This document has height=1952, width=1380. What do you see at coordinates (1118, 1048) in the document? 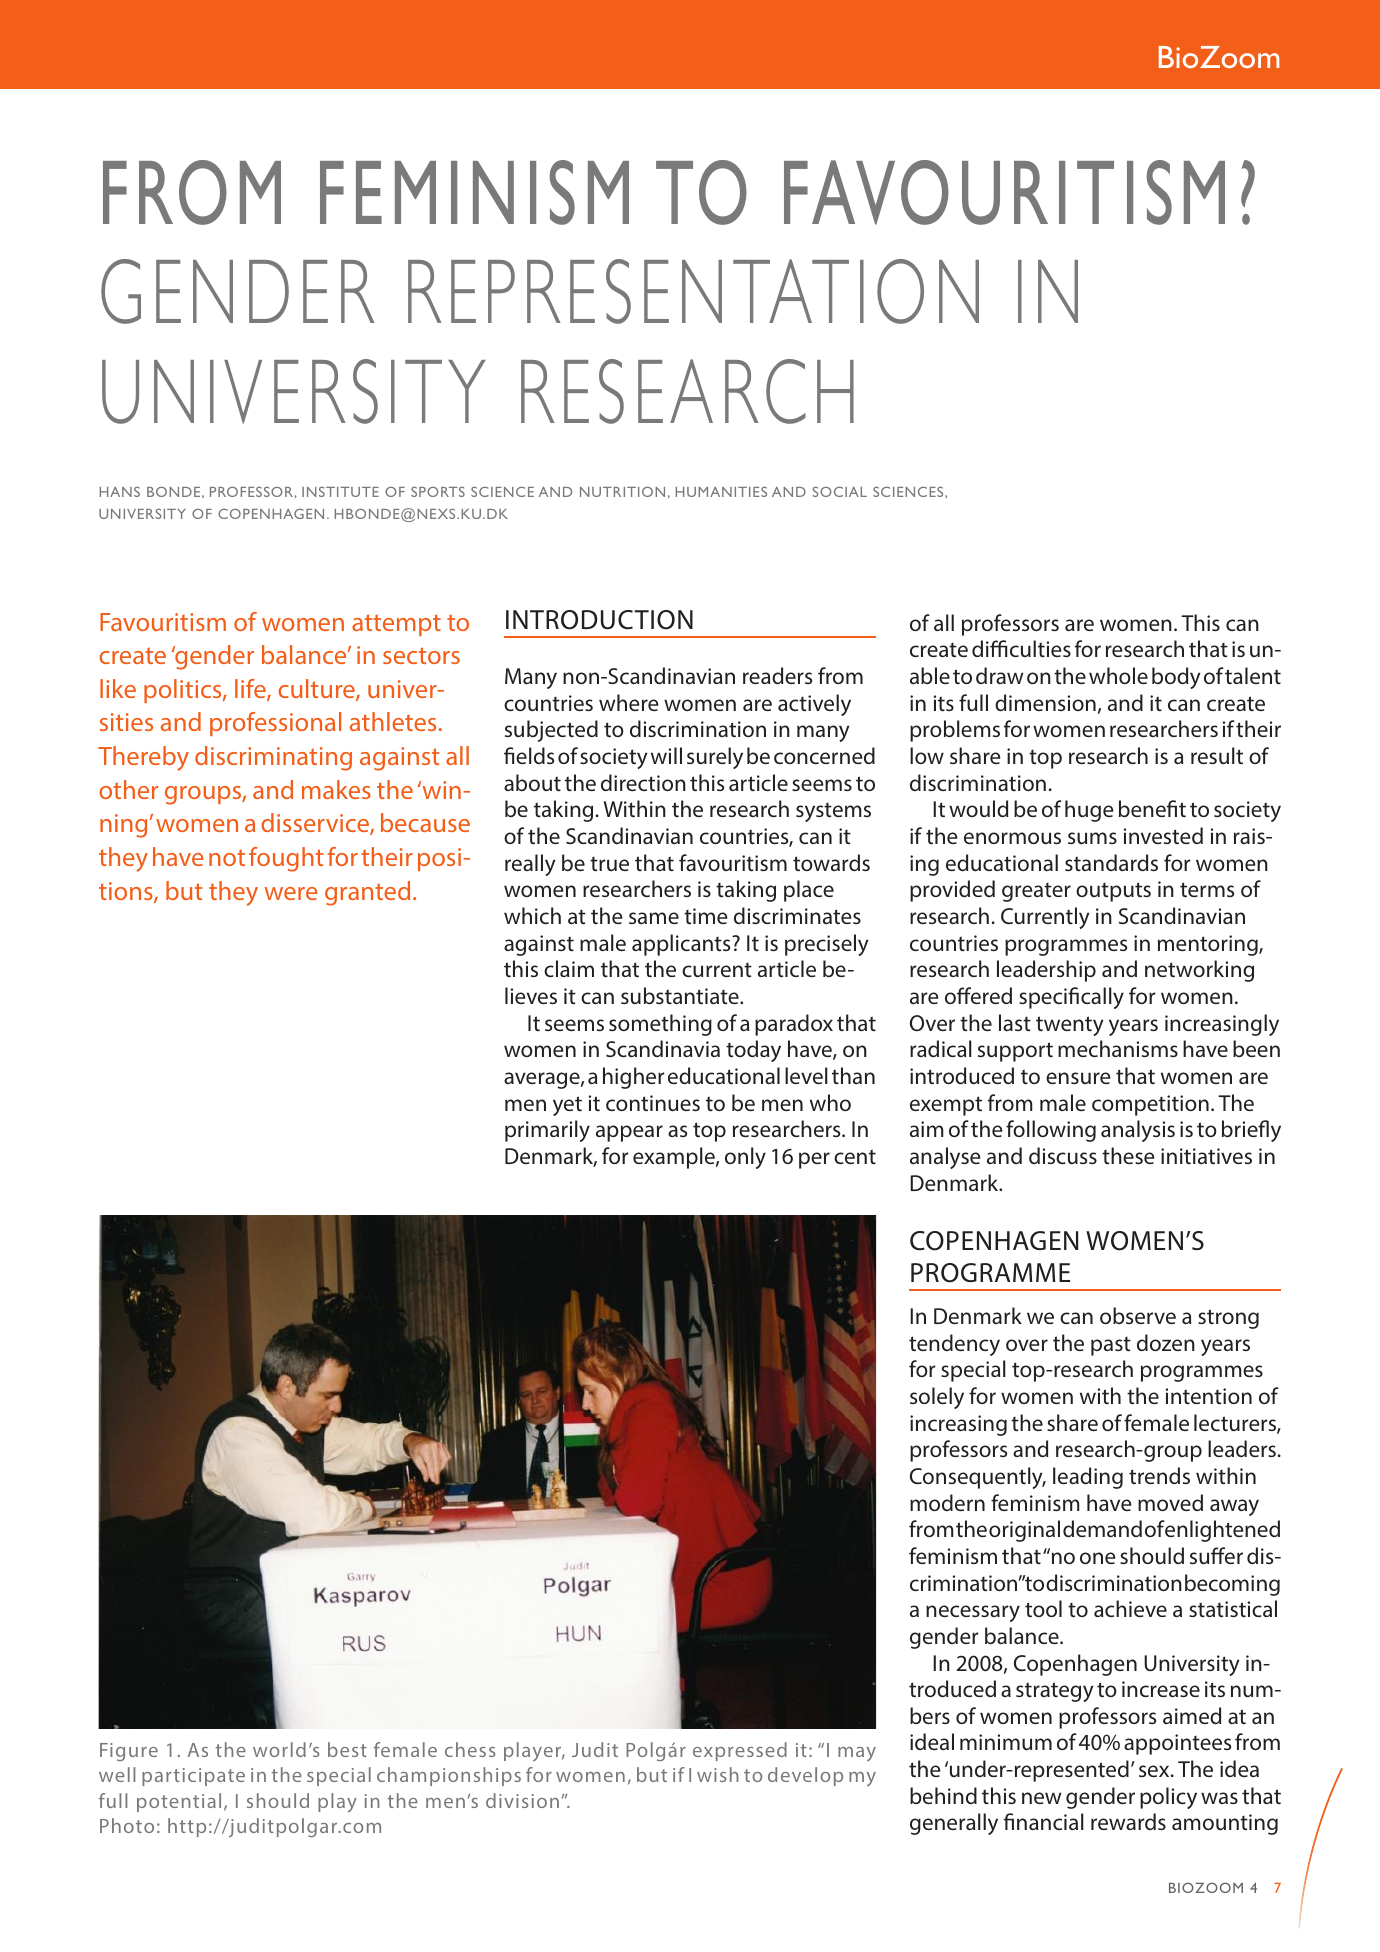
I see `mechanisms` at bounding box center [1118, 1048].
